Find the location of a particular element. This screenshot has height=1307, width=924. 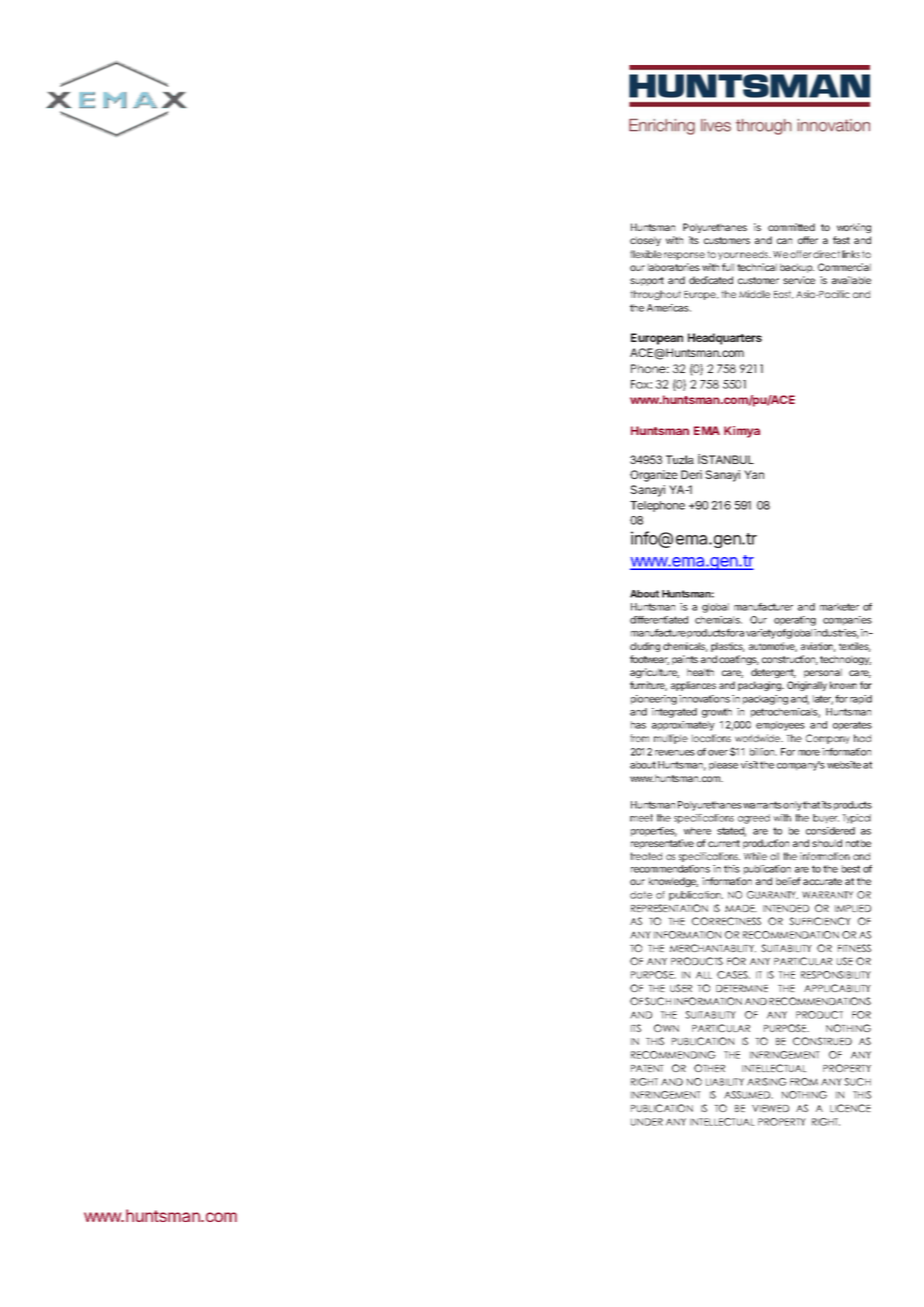

RECOMMENDING is located at coordinates (673, 1055).
